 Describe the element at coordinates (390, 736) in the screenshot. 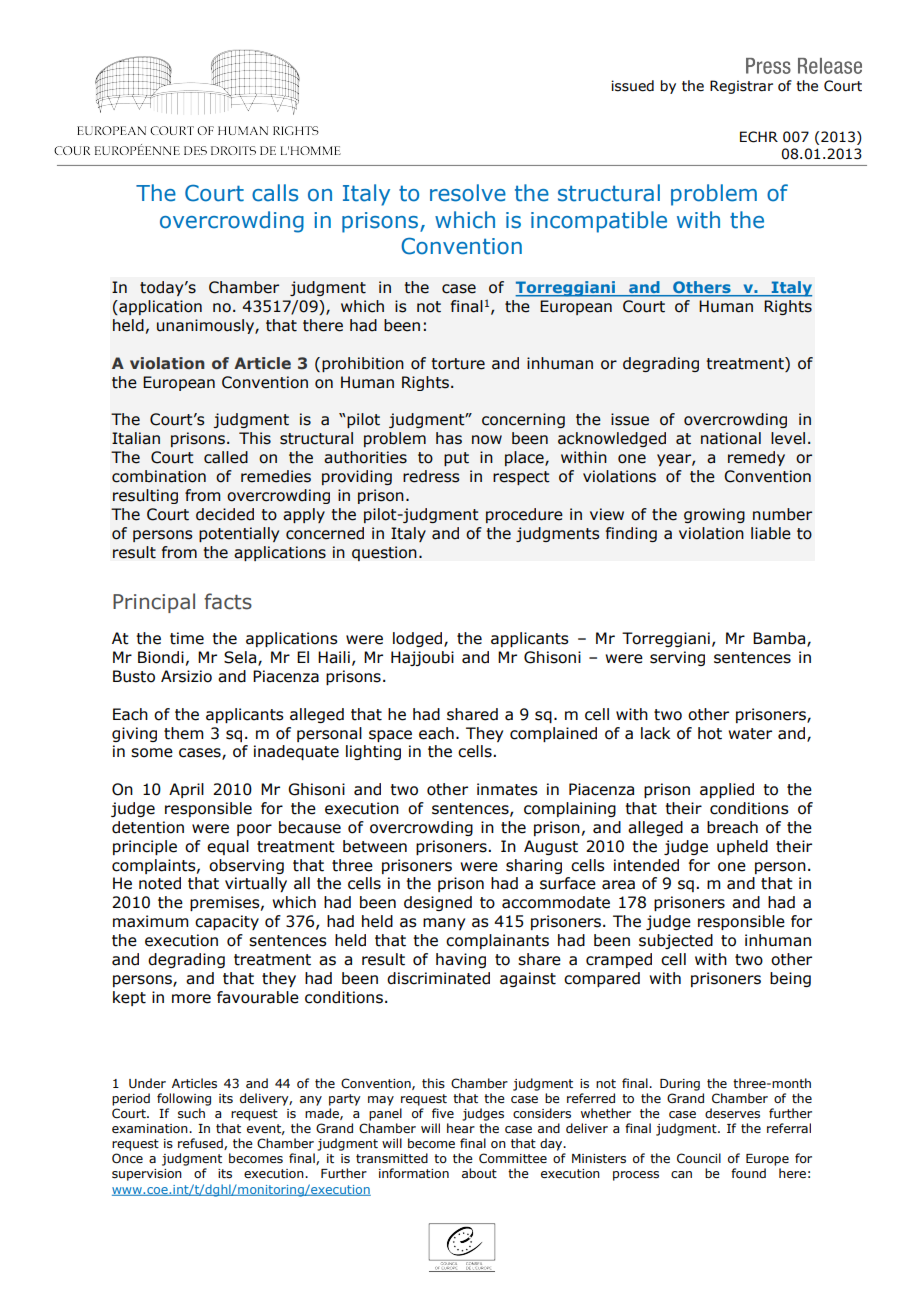

I see `space` at that location.
